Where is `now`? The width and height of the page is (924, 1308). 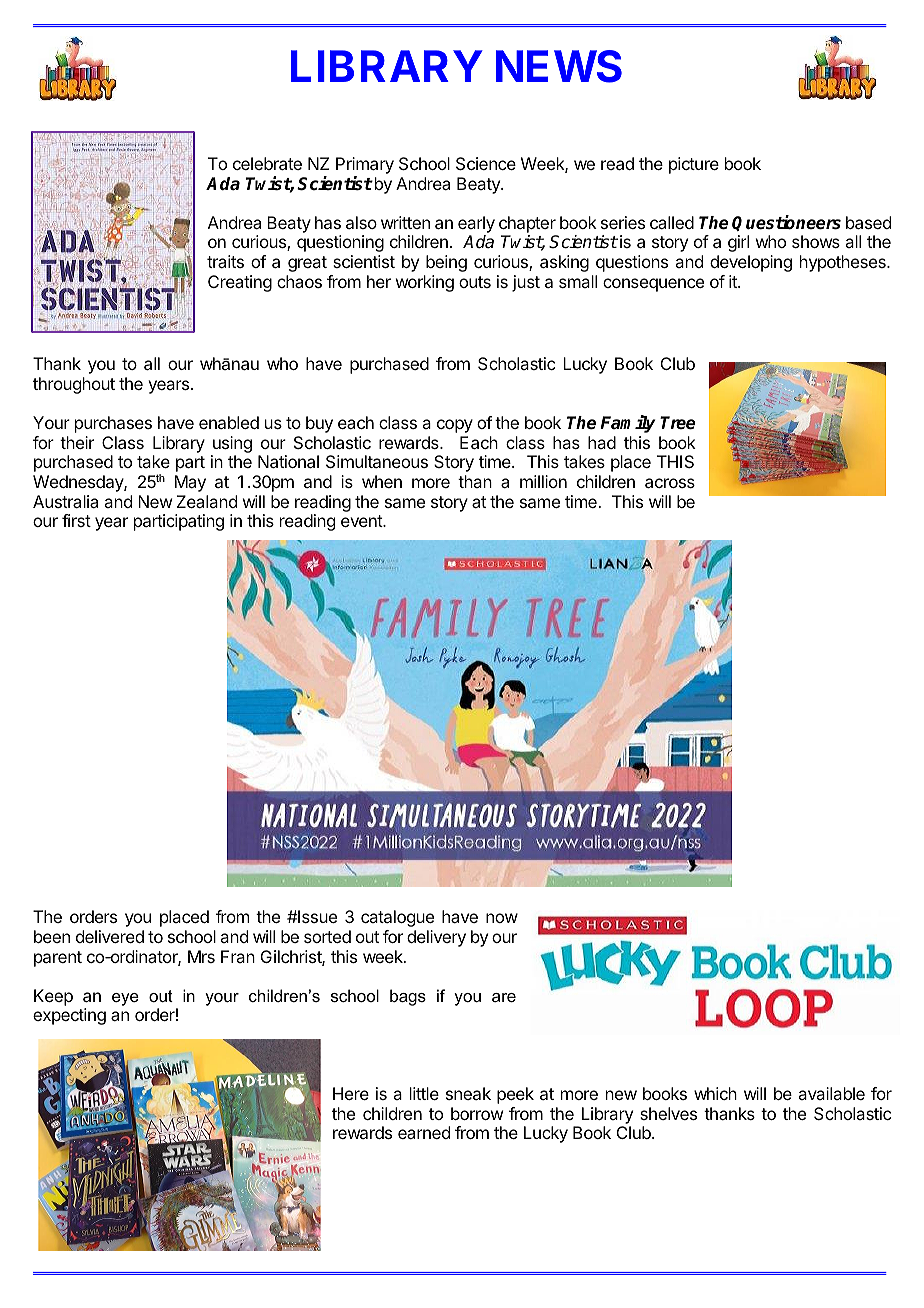 now is located at coordinates (502, 918).
